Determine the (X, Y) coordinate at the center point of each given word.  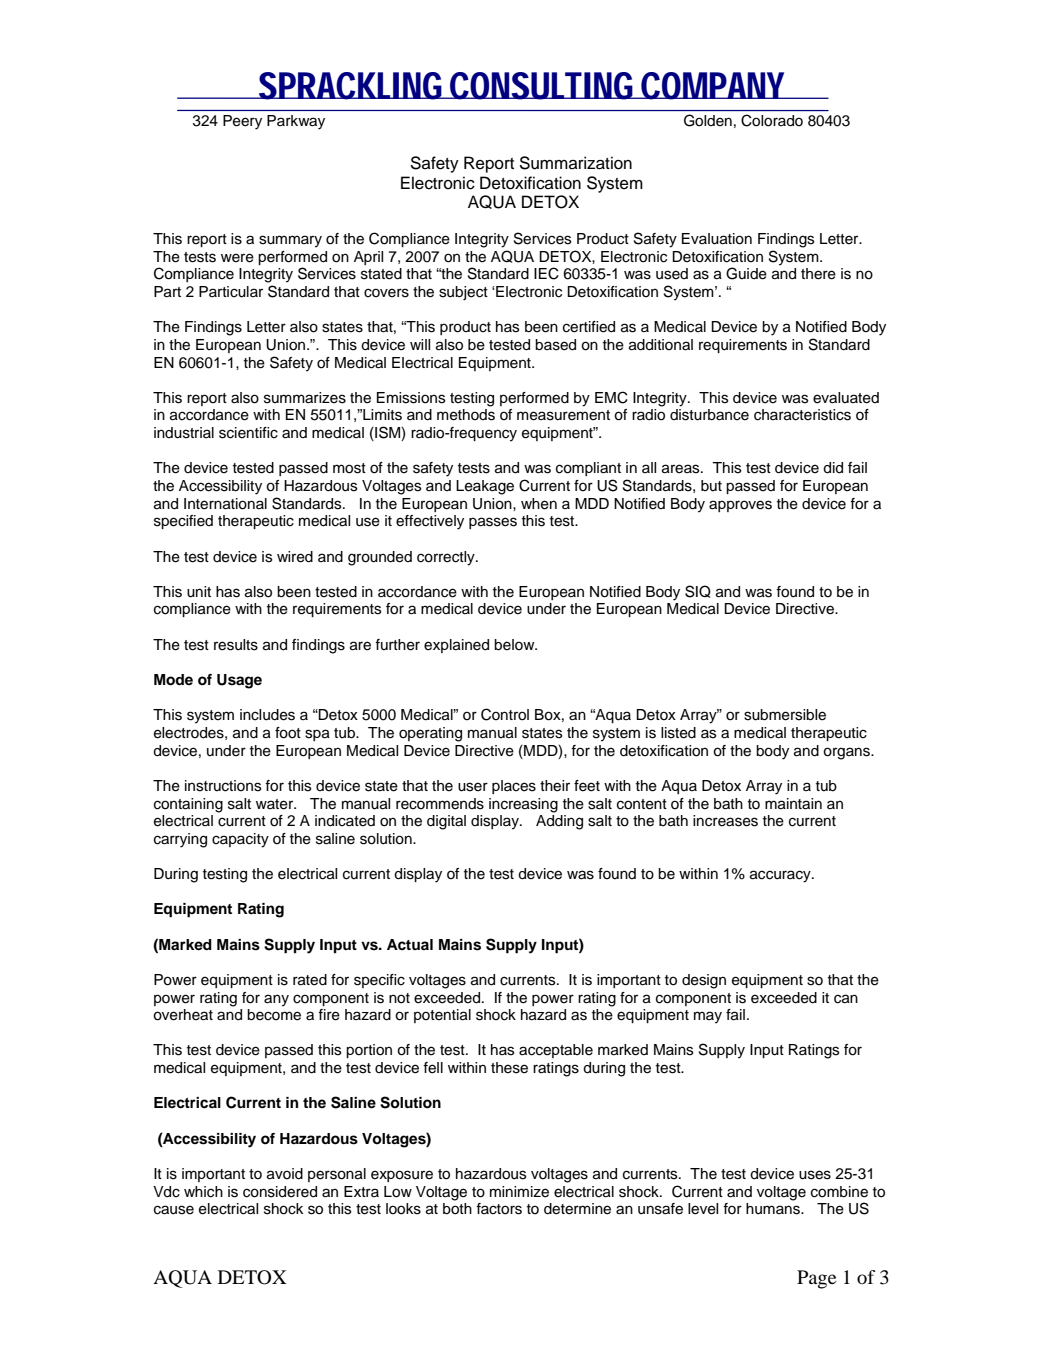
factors (499, 1209)
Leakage (485, 487)
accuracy (781, 876)
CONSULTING (541, 86)
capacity (240, 840)
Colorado (772, 120)
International (225, 504)
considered (280, 1192)
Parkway (296, 122)
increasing (523, 805)
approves (740, 506)
